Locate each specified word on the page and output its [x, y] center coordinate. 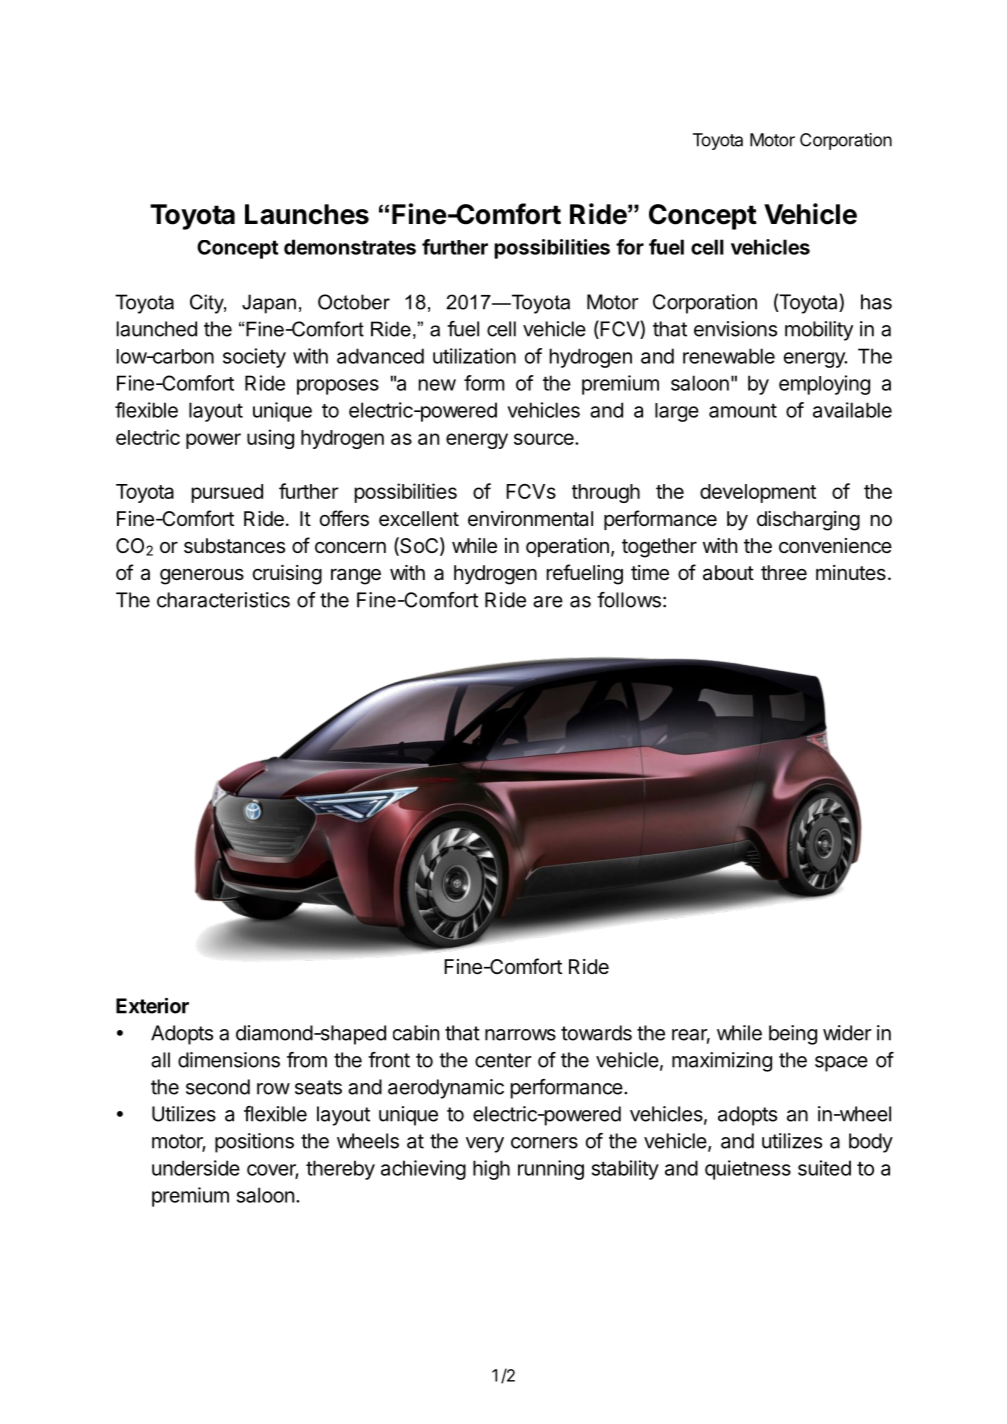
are [548, 602]
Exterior [152, 1005]
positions [254, 1143]
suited [824, 1168]
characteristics [223, 600]
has [876, 302]
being [793, 1035]
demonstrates [350, 247]
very [485, 1145]
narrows [520, 1035]
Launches [307, 214]
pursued [227, 493]
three [784, 572]
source [545, 439]
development [758, 493]
